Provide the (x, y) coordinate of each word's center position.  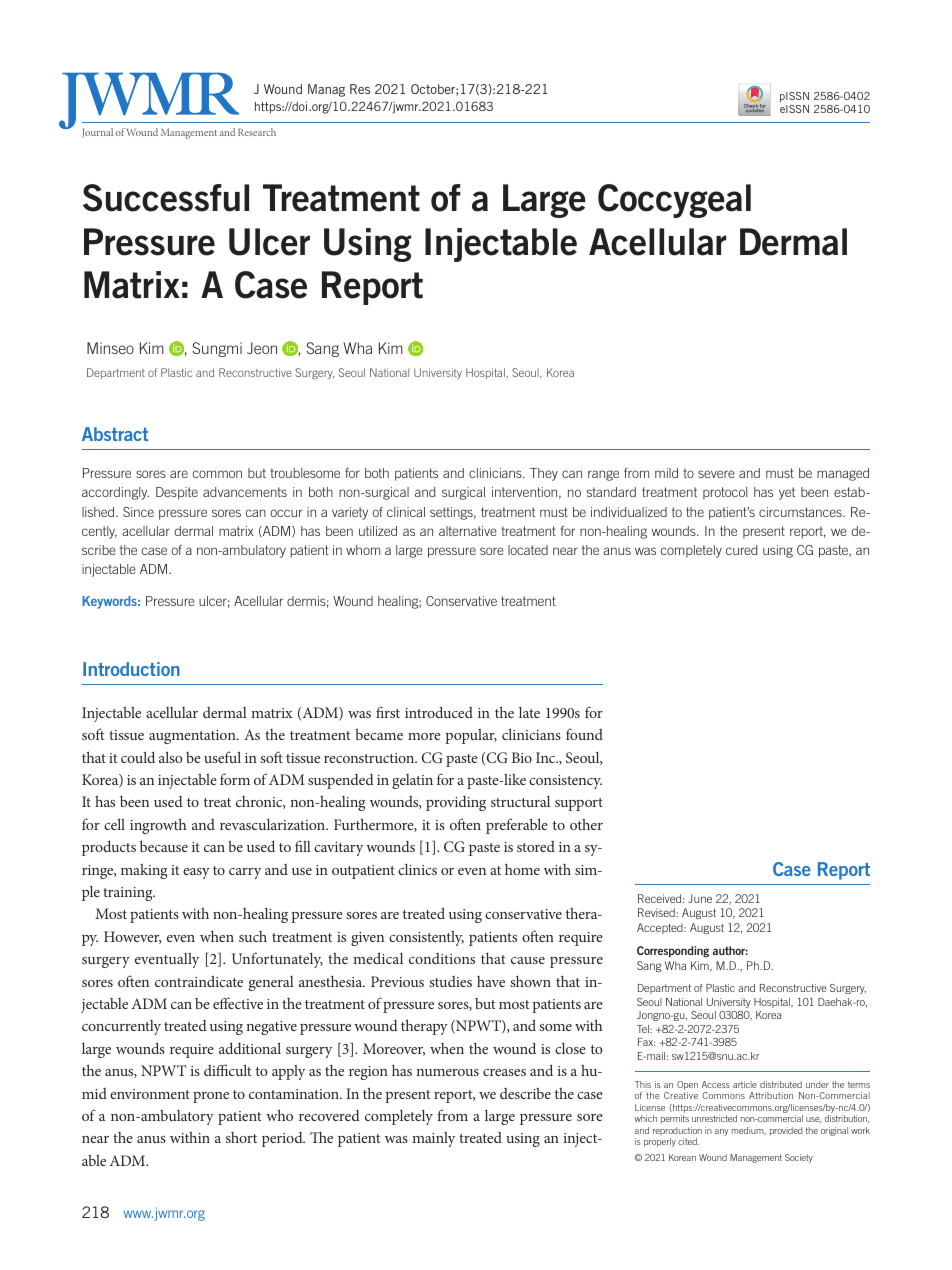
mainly (433, 1139)
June (700, 898)
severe (716, 474)
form (235, 779)
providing (456, 803)
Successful (166, 198)
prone (211, 1097)
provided (786, 1131)
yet (787, 493)
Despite (177, 493)
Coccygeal (674, 201)
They (544, 474)
